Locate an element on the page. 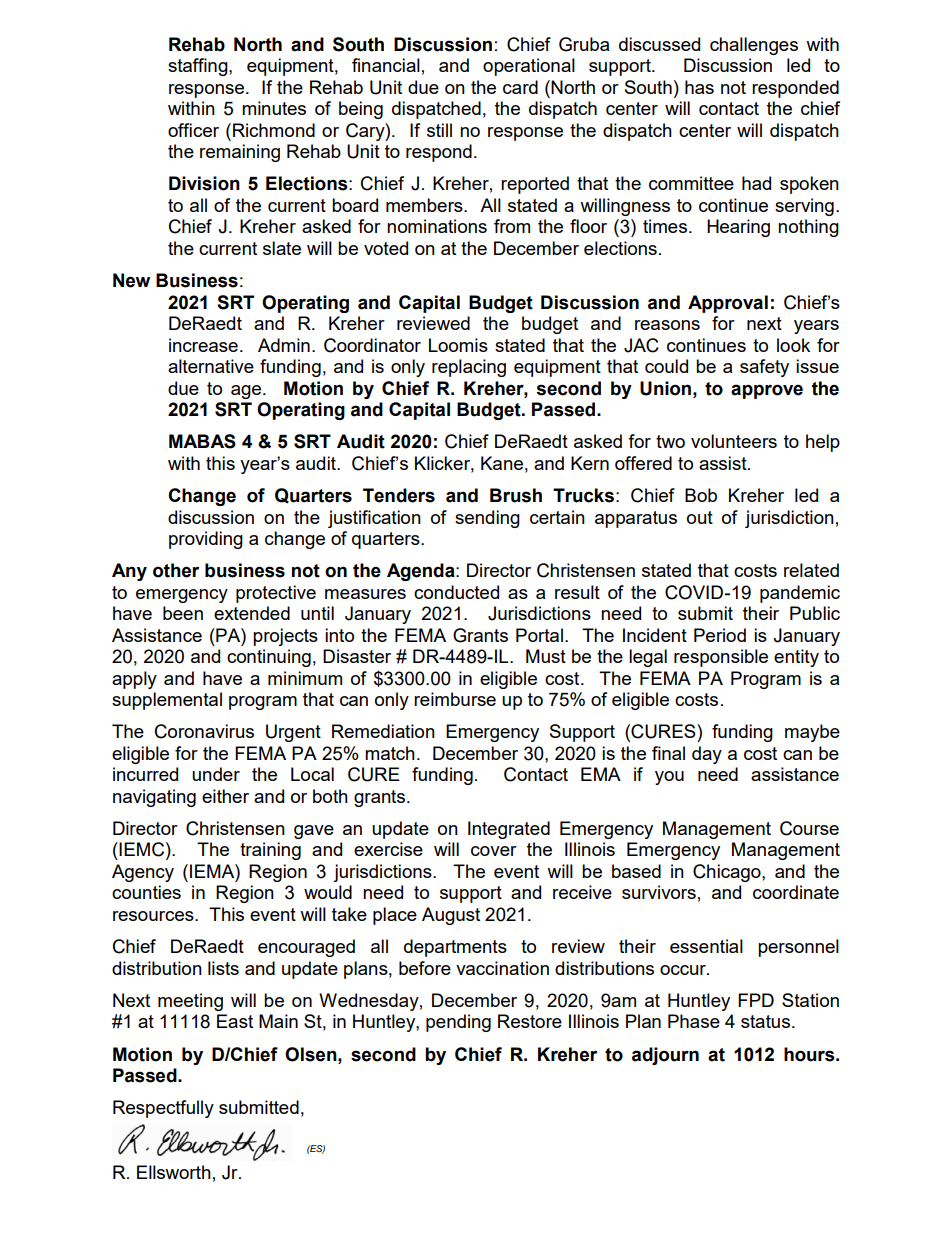 This image has width=952, height=1233. Chicago is located at coordinates (728, 873).
